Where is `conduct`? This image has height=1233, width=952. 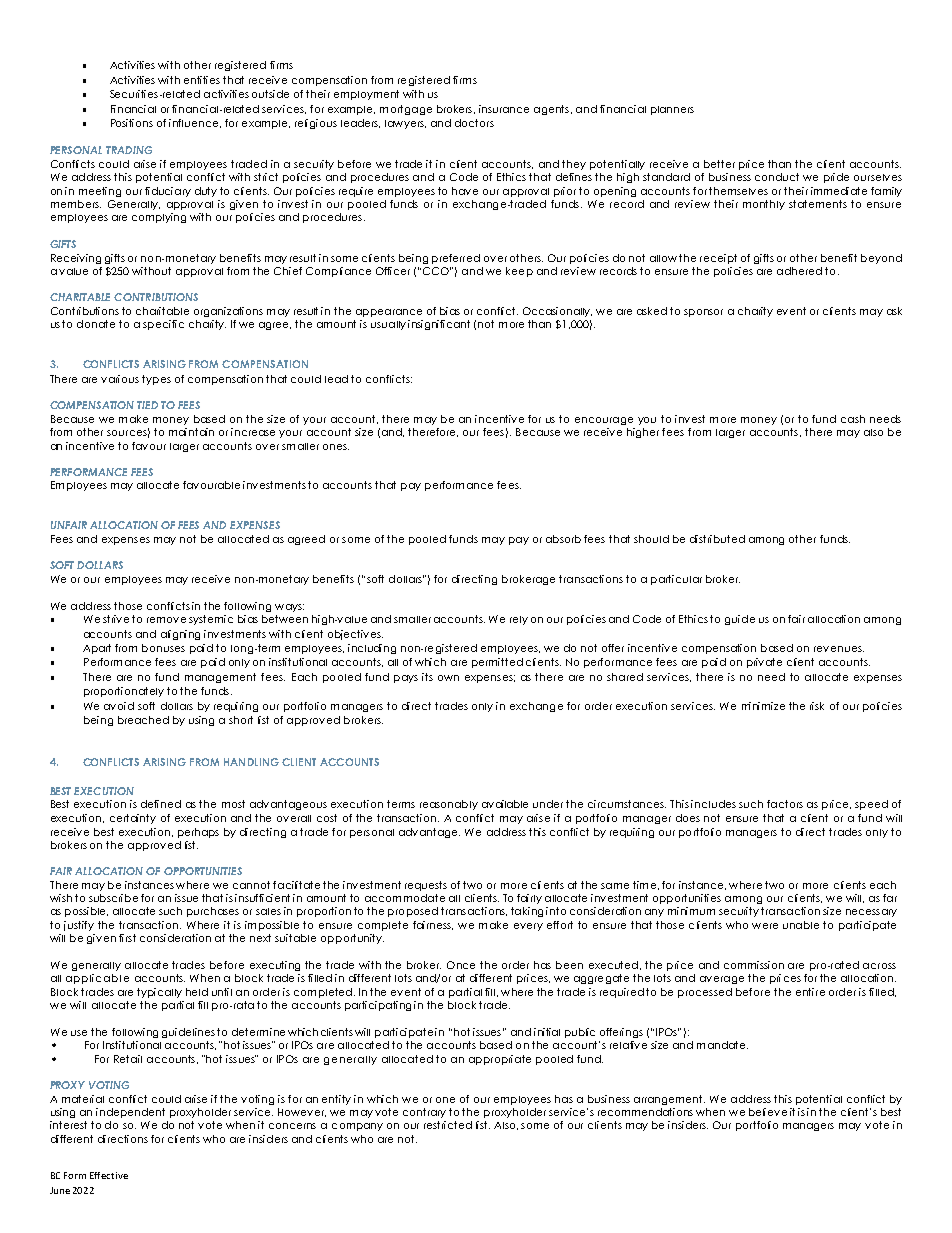
conduct is located at coordinates (777, 177).
